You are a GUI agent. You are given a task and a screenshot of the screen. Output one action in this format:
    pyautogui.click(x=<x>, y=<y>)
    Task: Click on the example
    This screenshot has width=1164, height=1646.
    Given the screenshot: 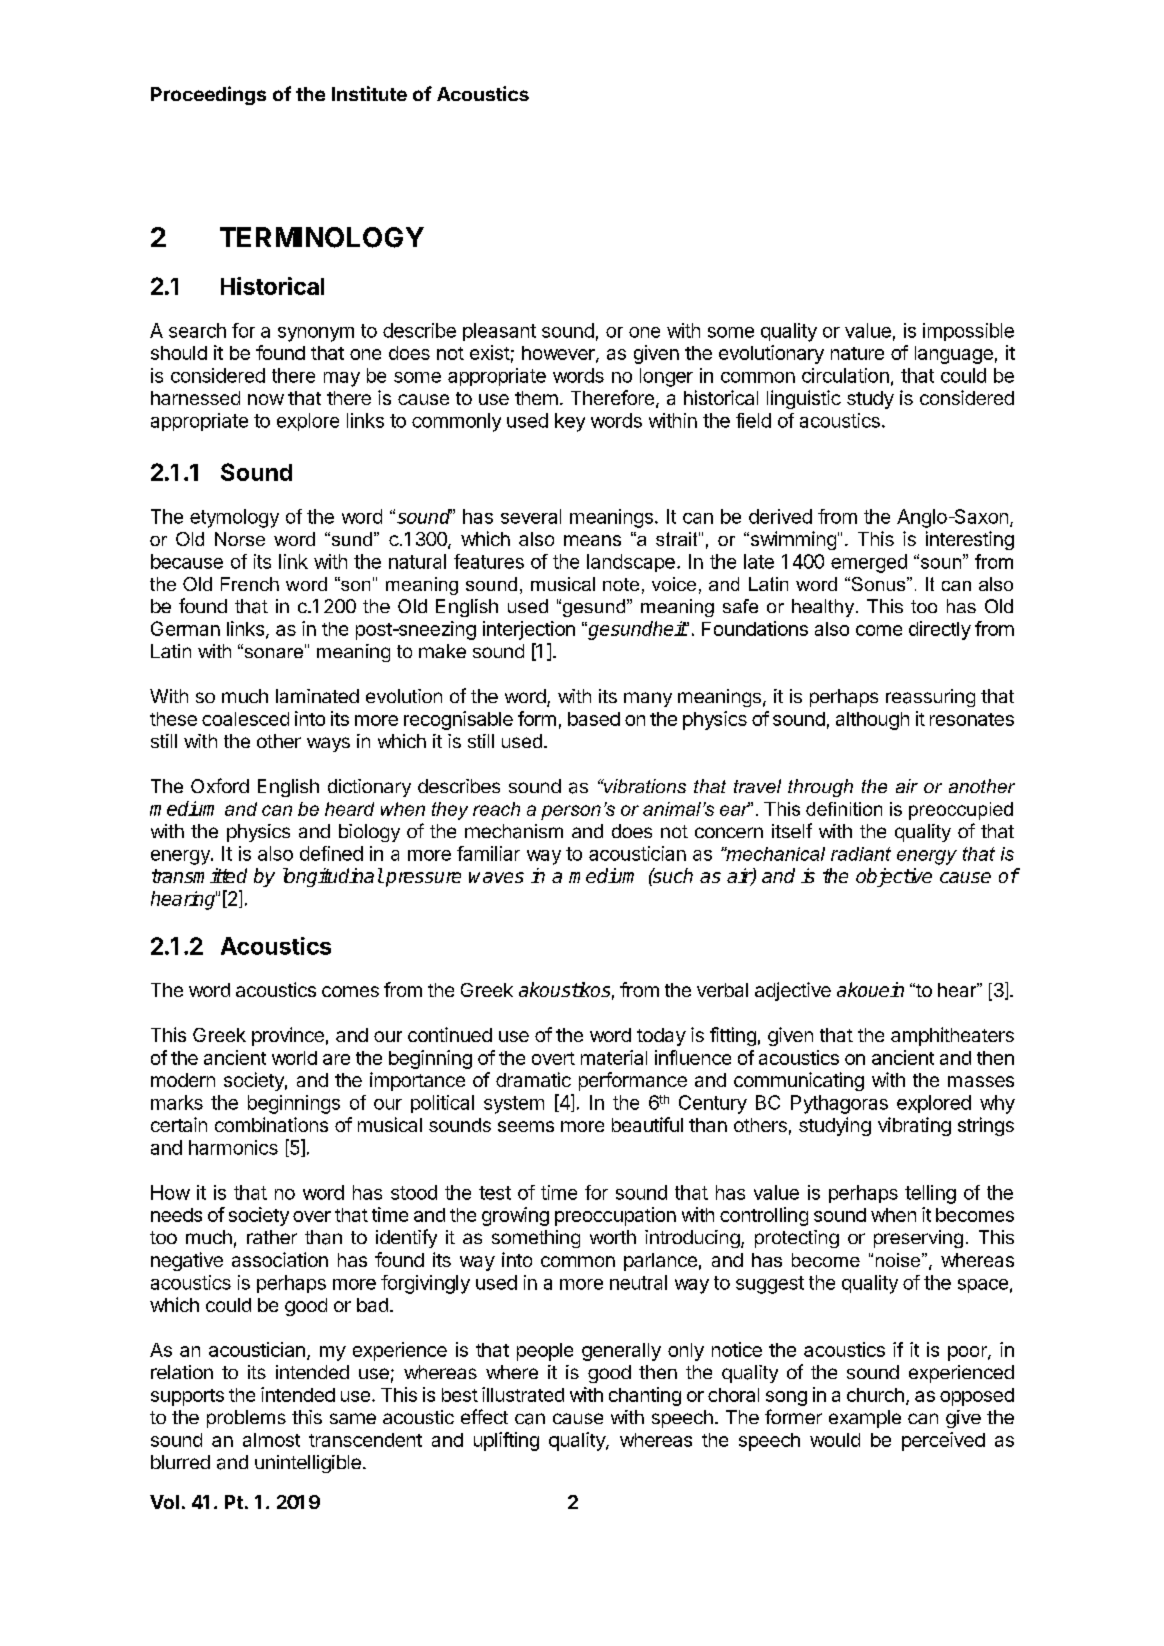 What is the action you would take?
    pyautogui.click(x=865, y=1419)
